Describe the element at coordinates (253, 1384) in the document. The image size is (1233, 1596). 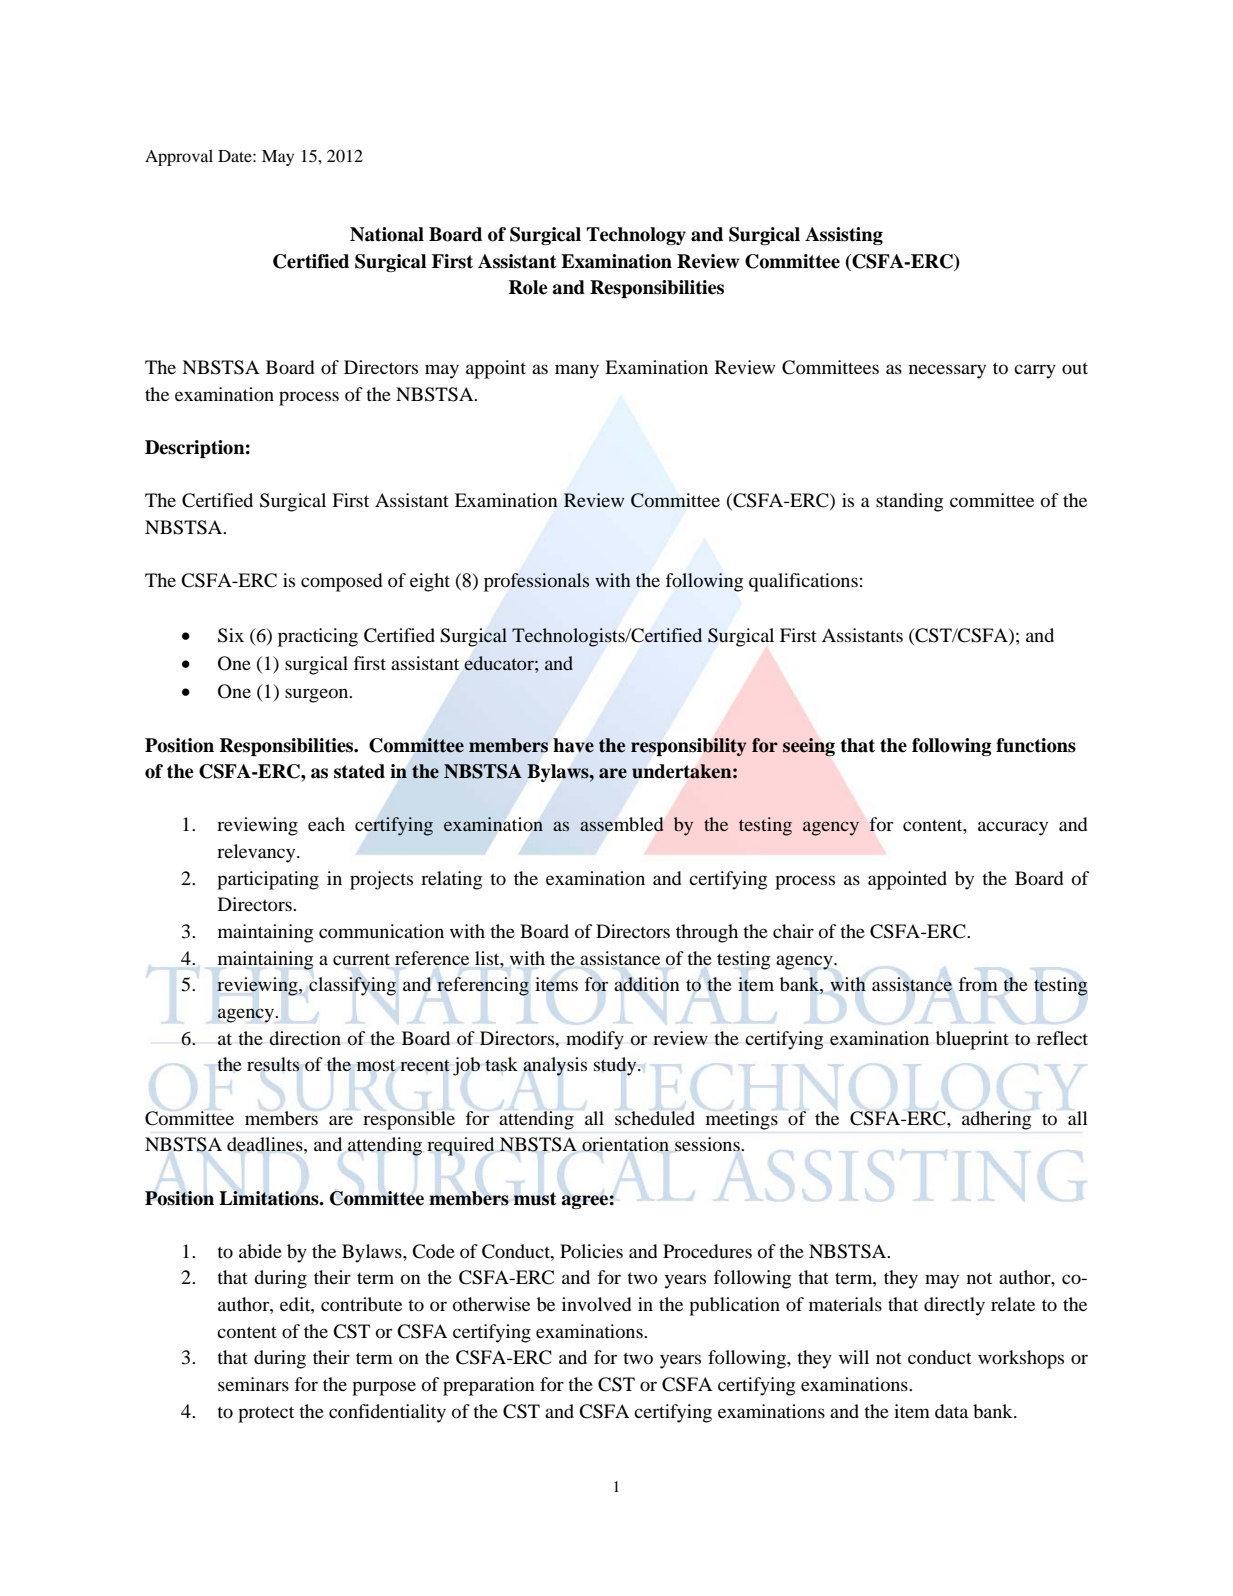
I see `seminars` at that location.
